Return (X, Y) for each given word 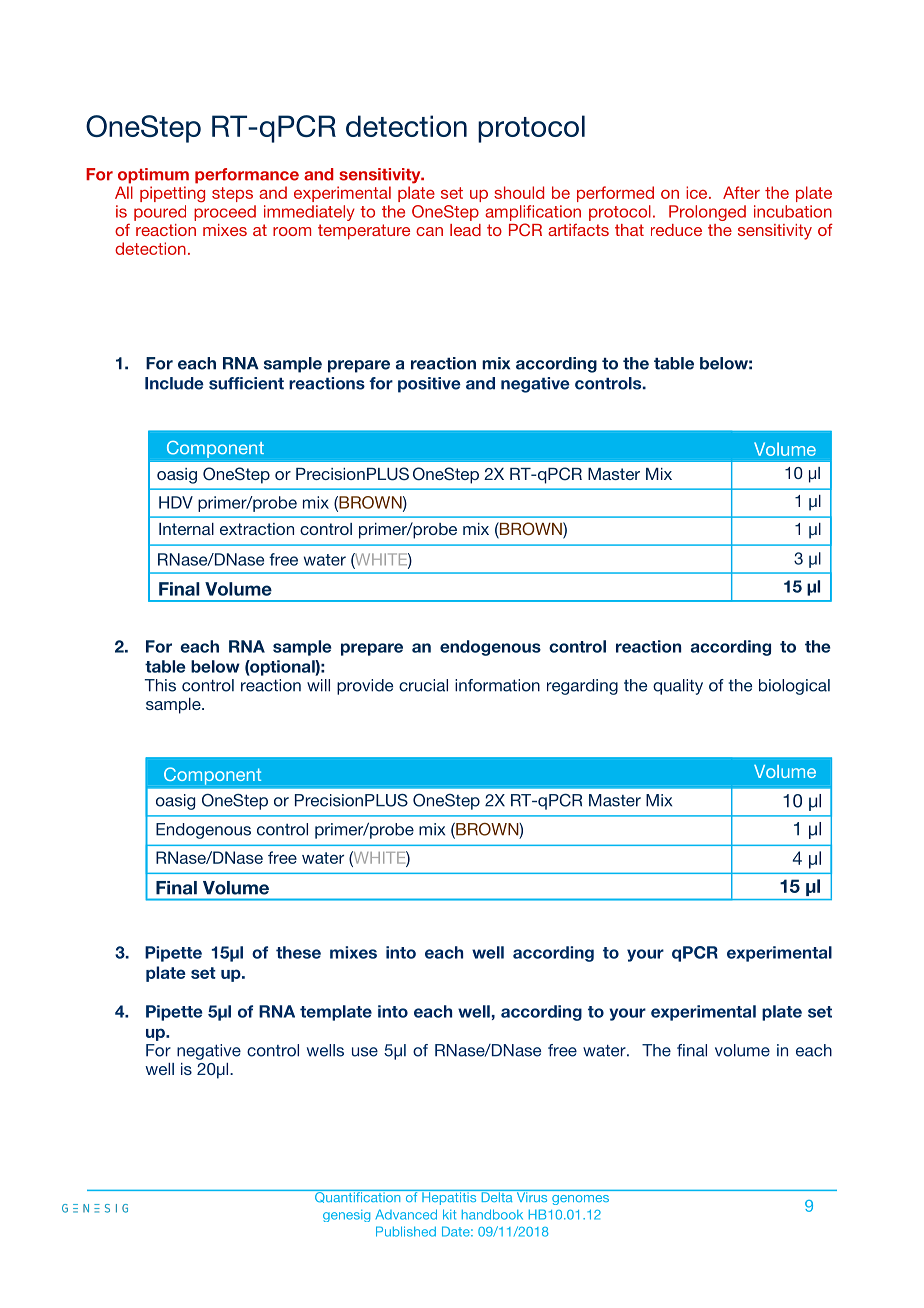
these (298, 952)
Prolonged (707, 213)
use (365, 1052)
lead (465, 230)
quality (678, 687)
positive (429, 385)
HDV (176, 502)
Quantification (358, 1196)
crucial (423, 685)
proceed (225, 213)
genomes (580, 1200)
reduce (676, 230)
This (160, 685)
